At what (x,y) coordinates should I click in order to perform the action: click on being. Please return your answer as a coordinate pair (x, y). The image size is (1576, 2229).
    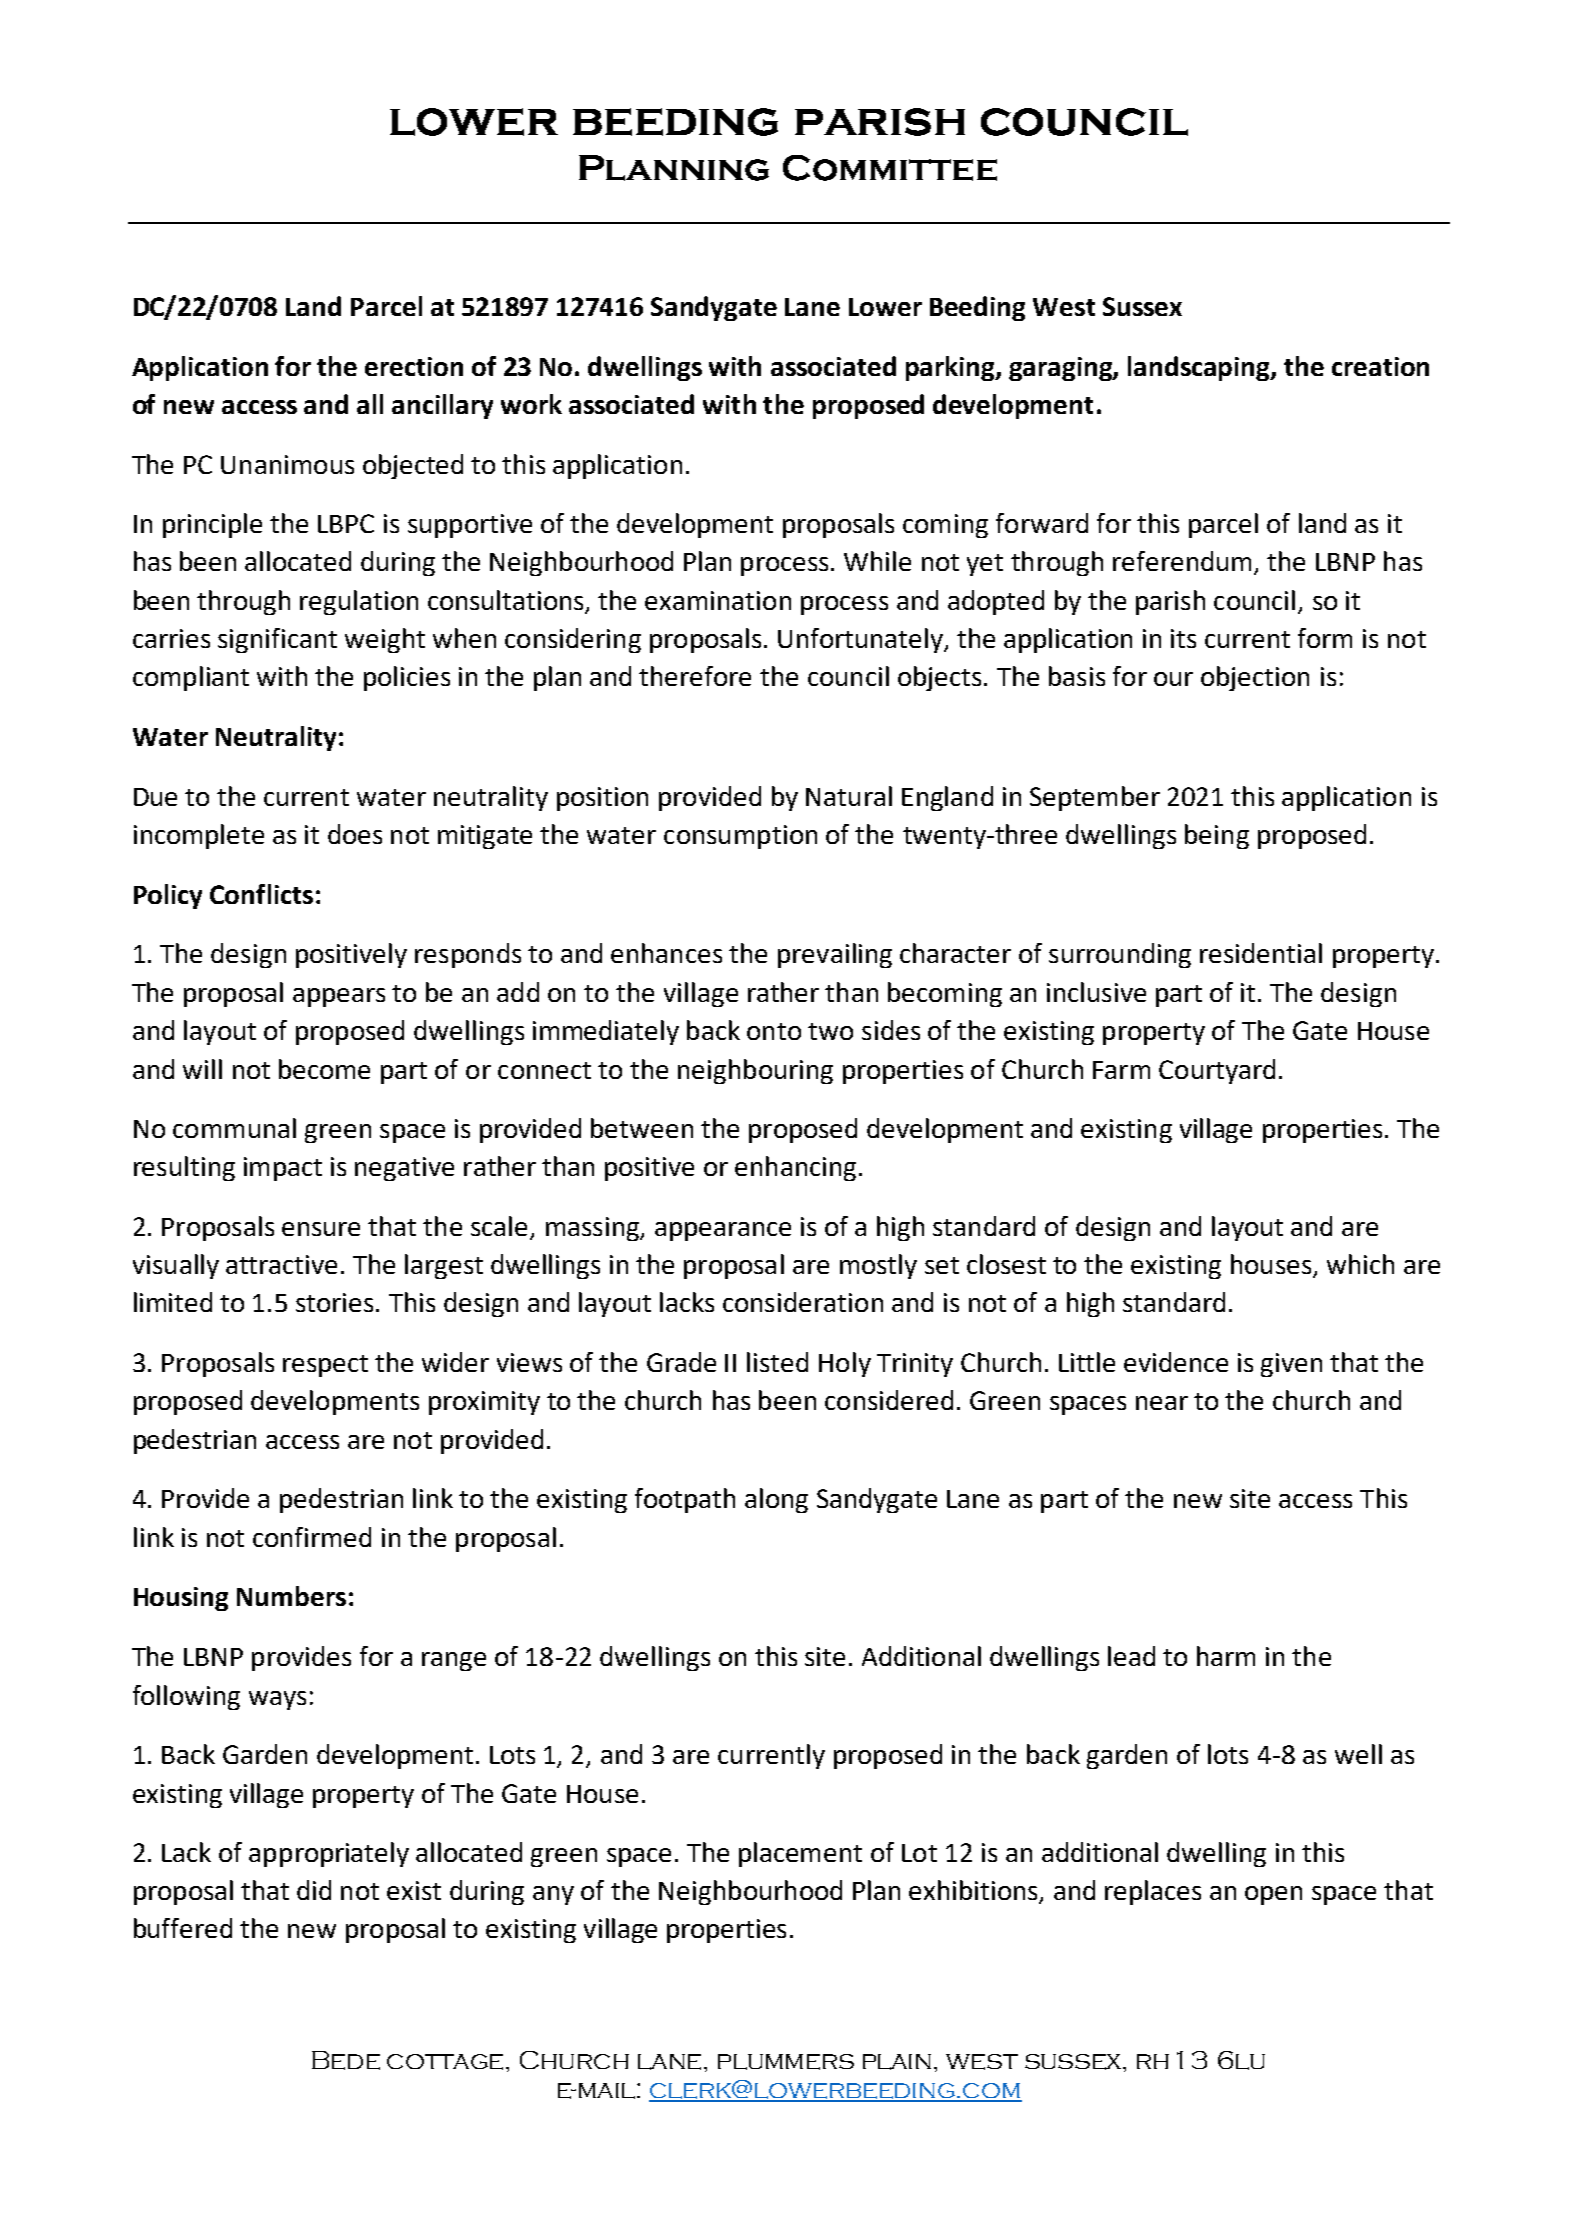
    Looking at the image, I should click on (1217, 836).
